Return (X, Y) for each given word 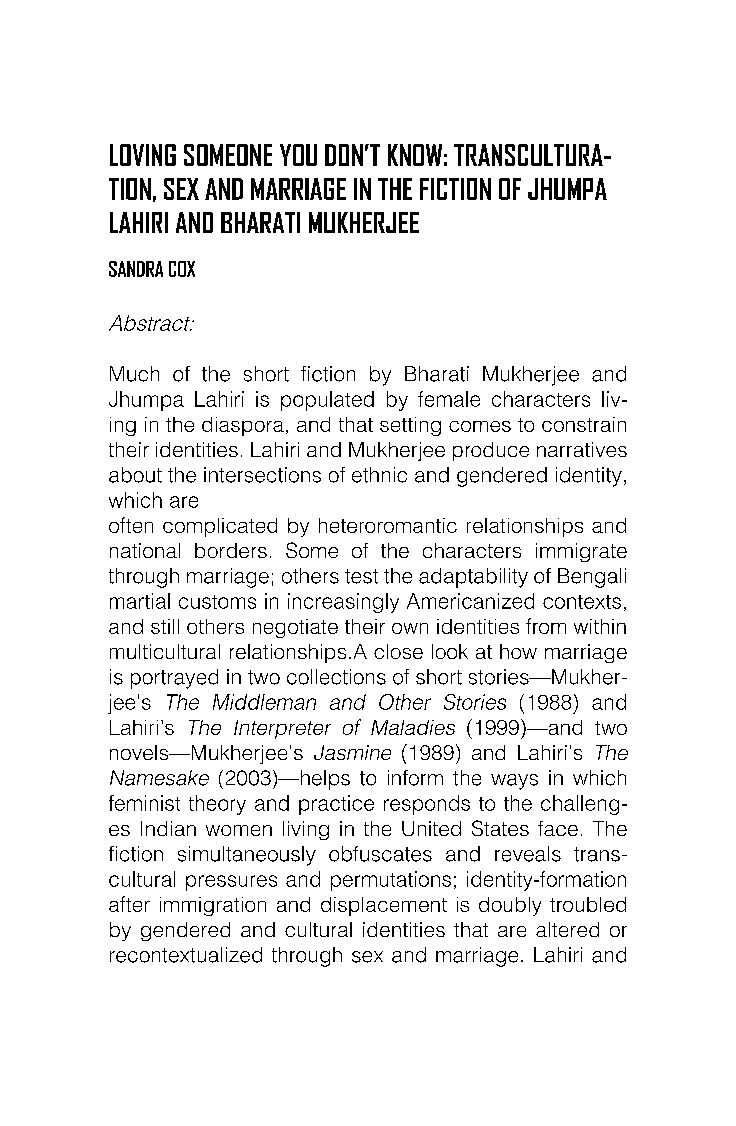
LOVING (143, 155)
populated (327, 401)
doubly (510, 906)
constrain (584, 424)
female (449, 399)
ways (514, 782)
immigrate (581, 552)
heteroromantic (388, 525)
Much (134, 374)
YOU (298, 155)
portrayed (174, 679)
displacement (384, 906)
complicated (220, 527)
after (129, 904)
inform (415, 778)
